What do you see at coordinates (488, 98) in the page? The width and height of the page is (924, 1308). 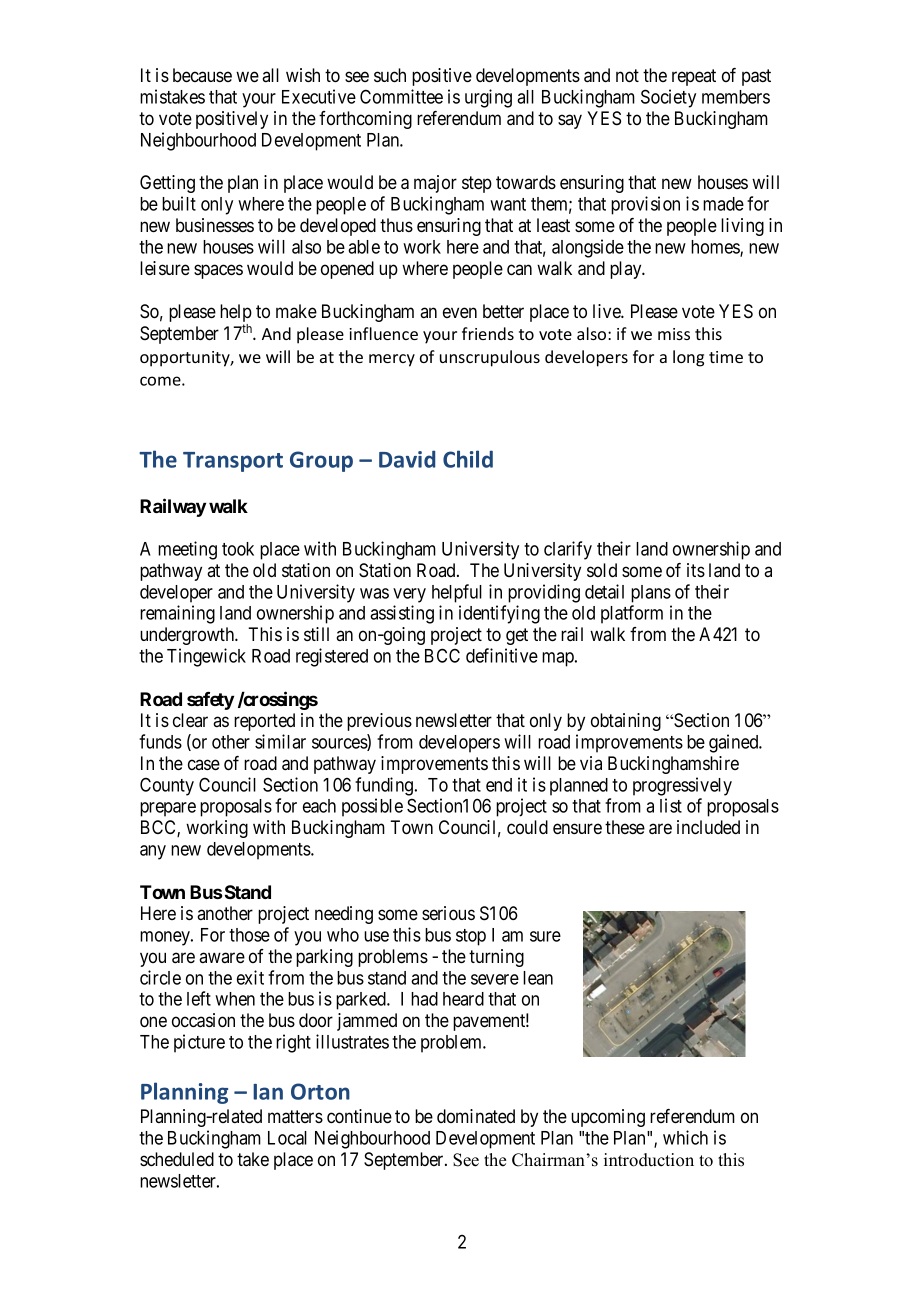 I see `urging` at bounding box center [488, 98].
